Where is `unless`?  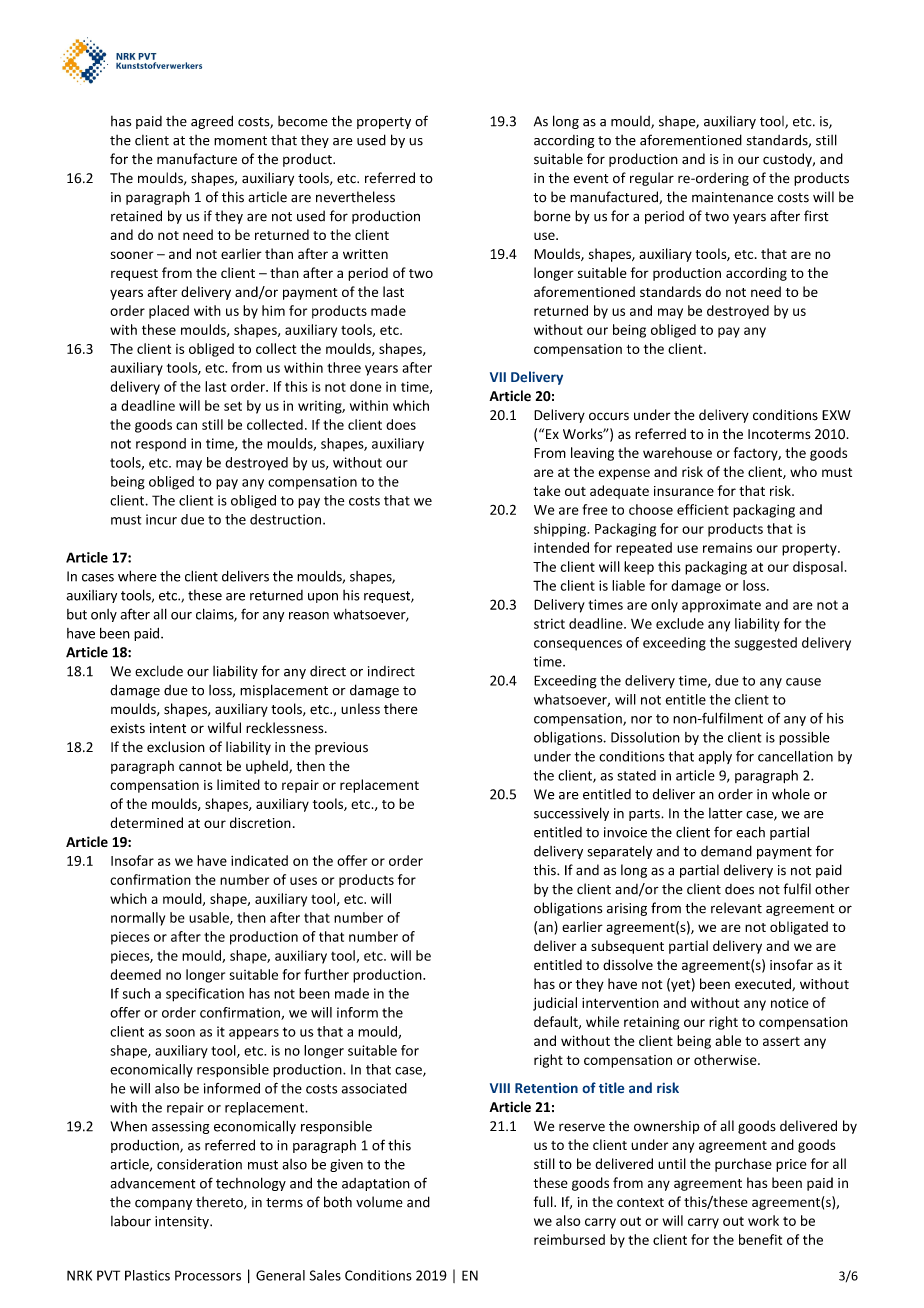
unless is located at coordinates (360, 709).
